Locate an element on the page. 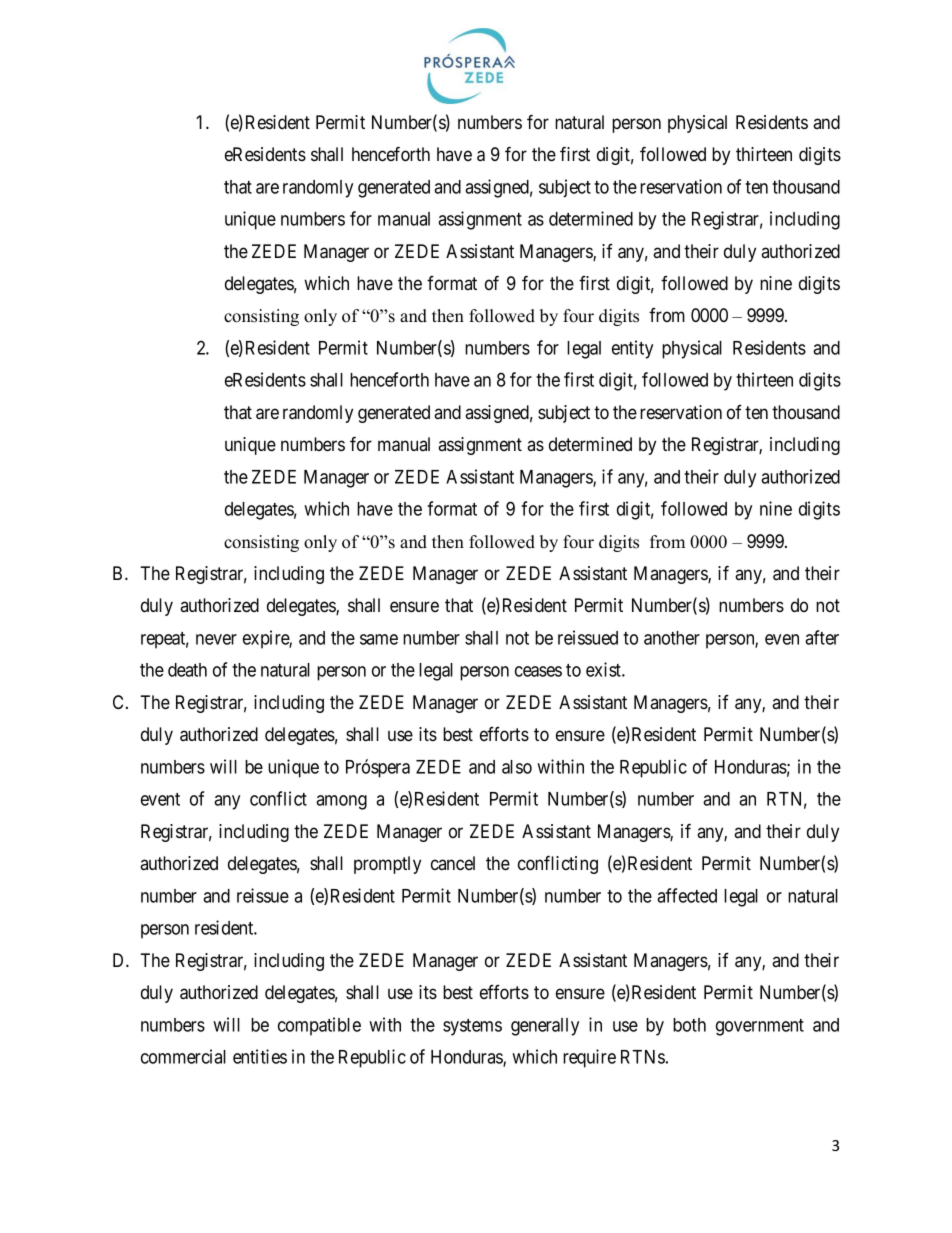 The height and width of the page is (1233, 952). both is located at coordinates (689, 1025).
